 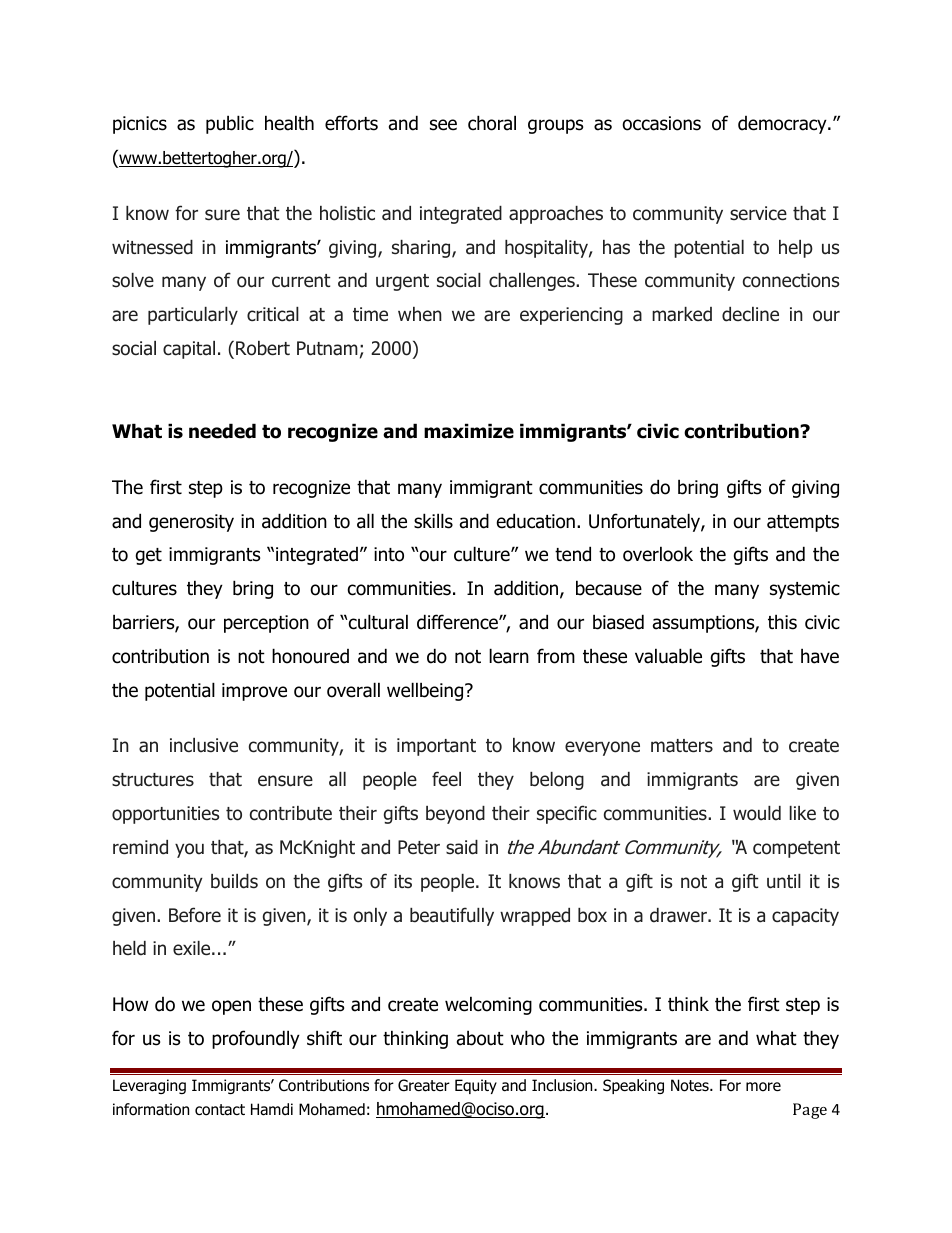 What do you see at coordinates (783, 125) in the screenshot?
I see `democracy` at bounding box center [783, 125].
